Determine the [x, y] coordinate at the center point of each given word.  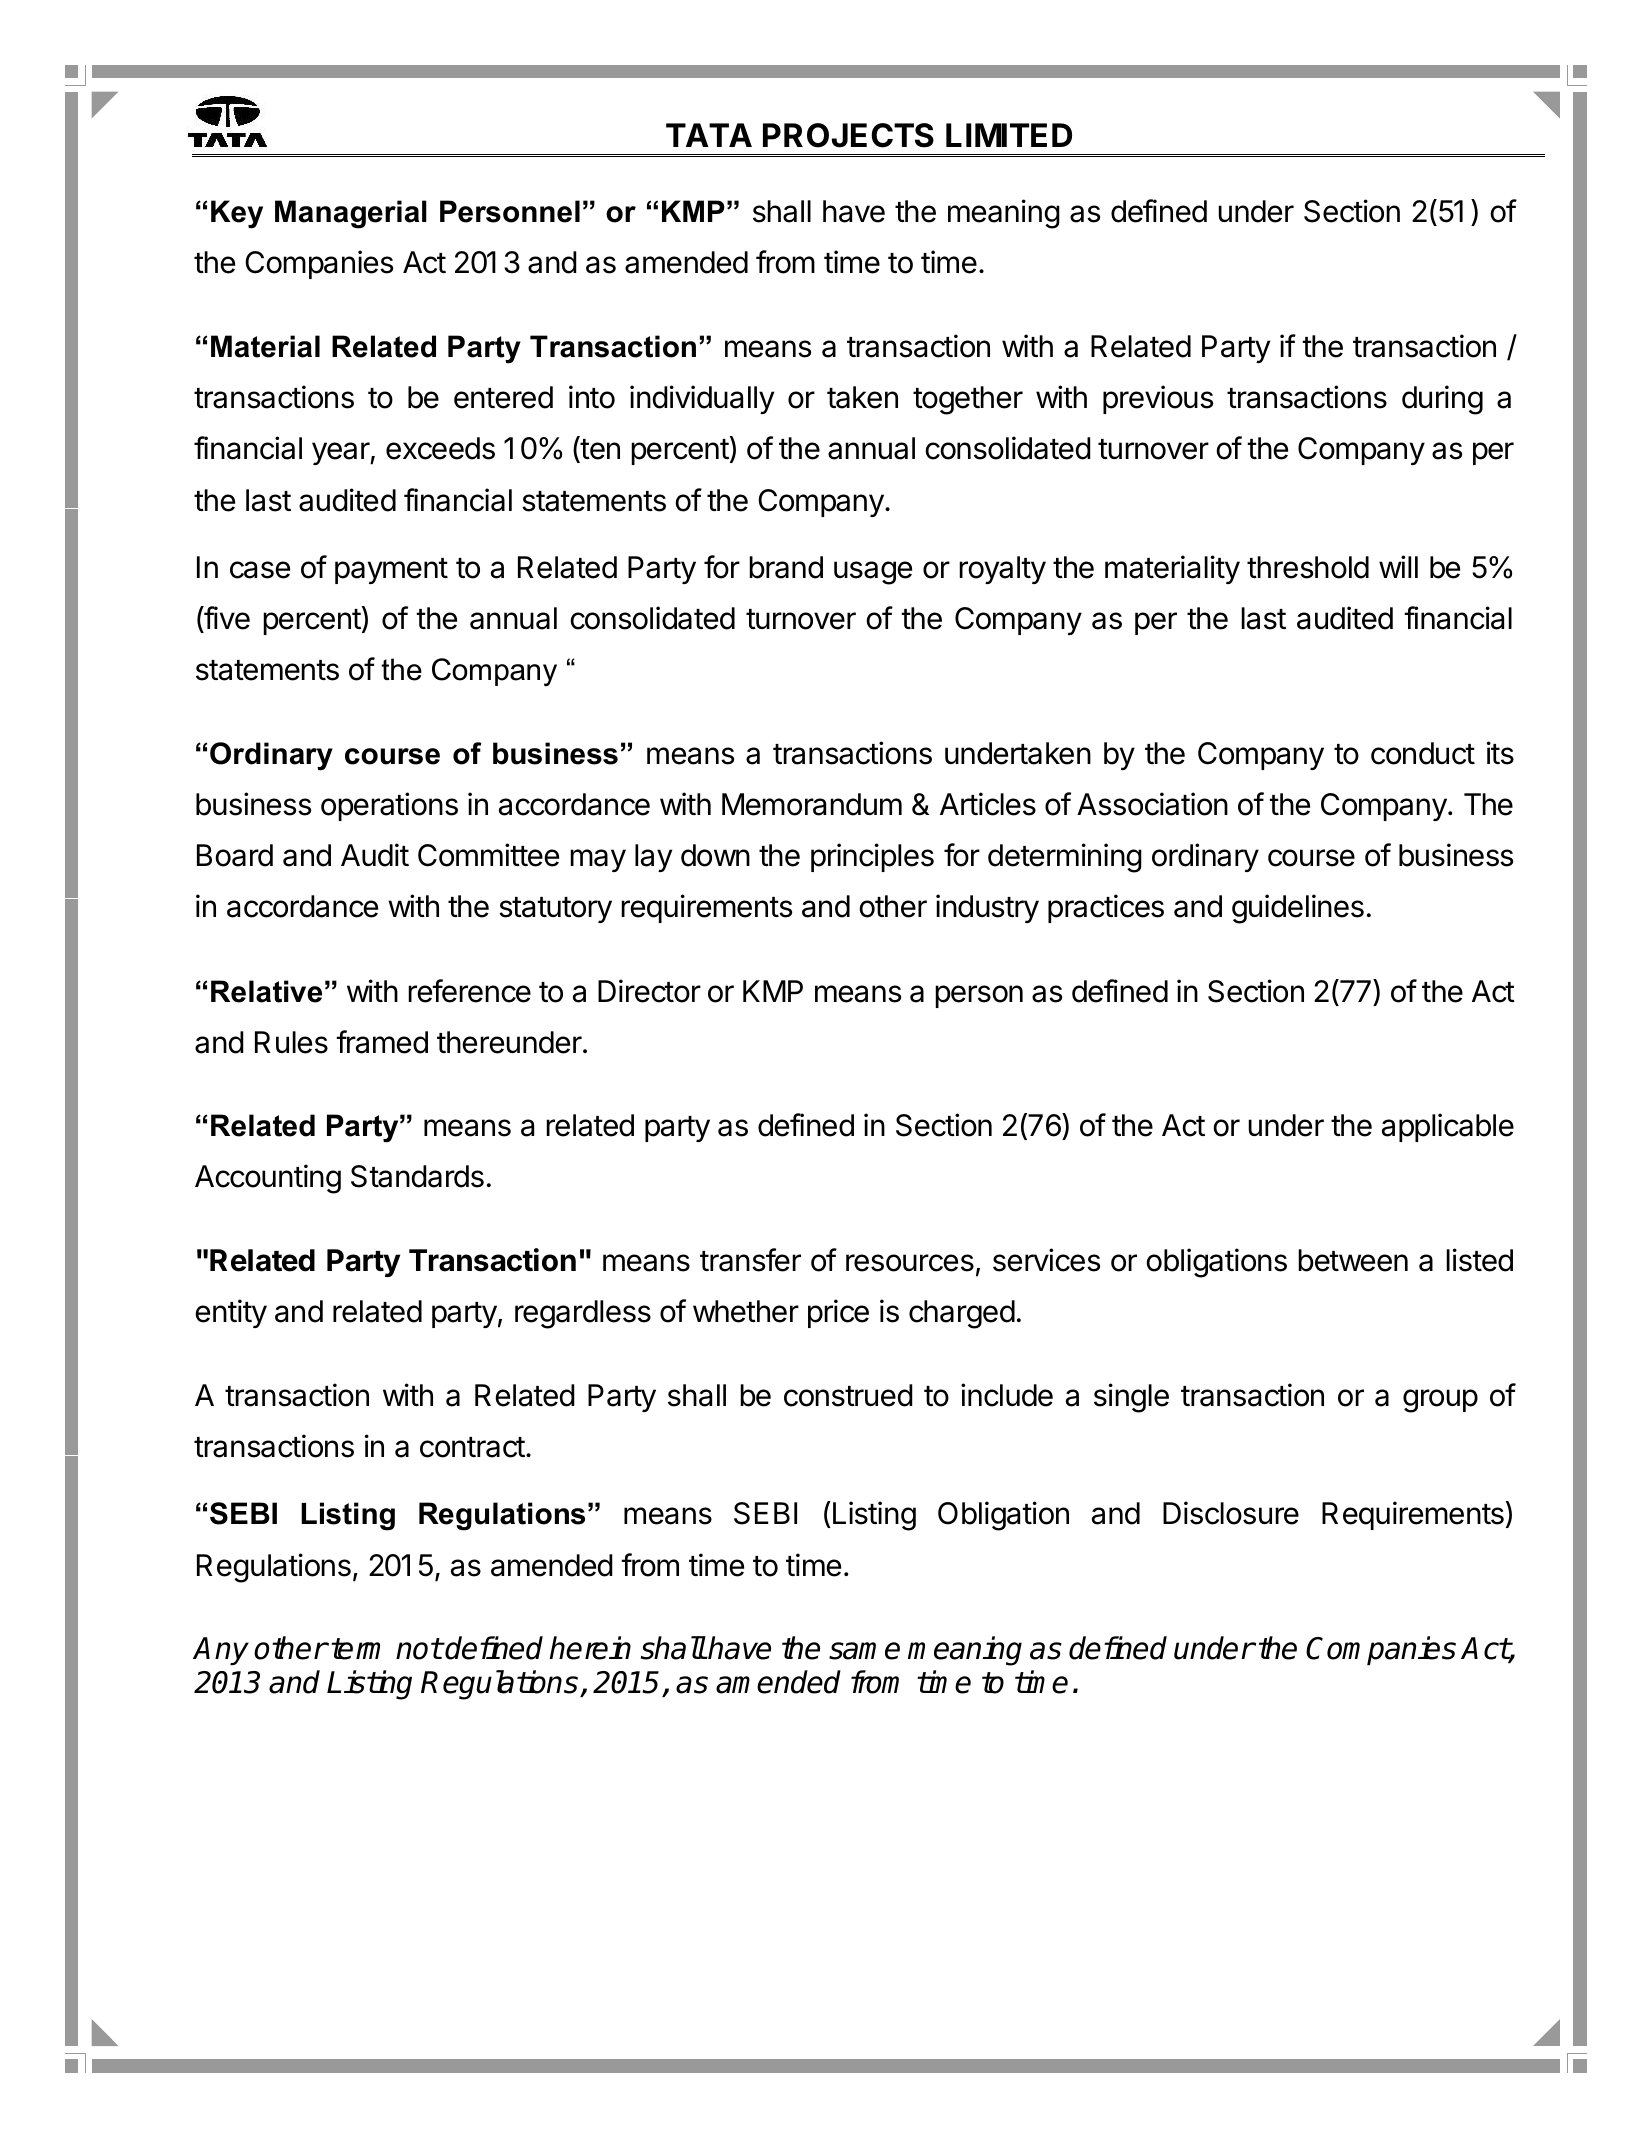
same [864, 1651]
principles [872, 857]
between [1353, 1260]
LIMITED [1009, 135]
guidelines [1298, 909]
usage [873, 573]
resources [910, 1263]
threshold [1308, 567]
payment [391, 571]
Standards [417, 1176]
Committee [488, 855]
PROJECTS [848, 135]
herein [590, 1648]
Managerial [351, 214]
